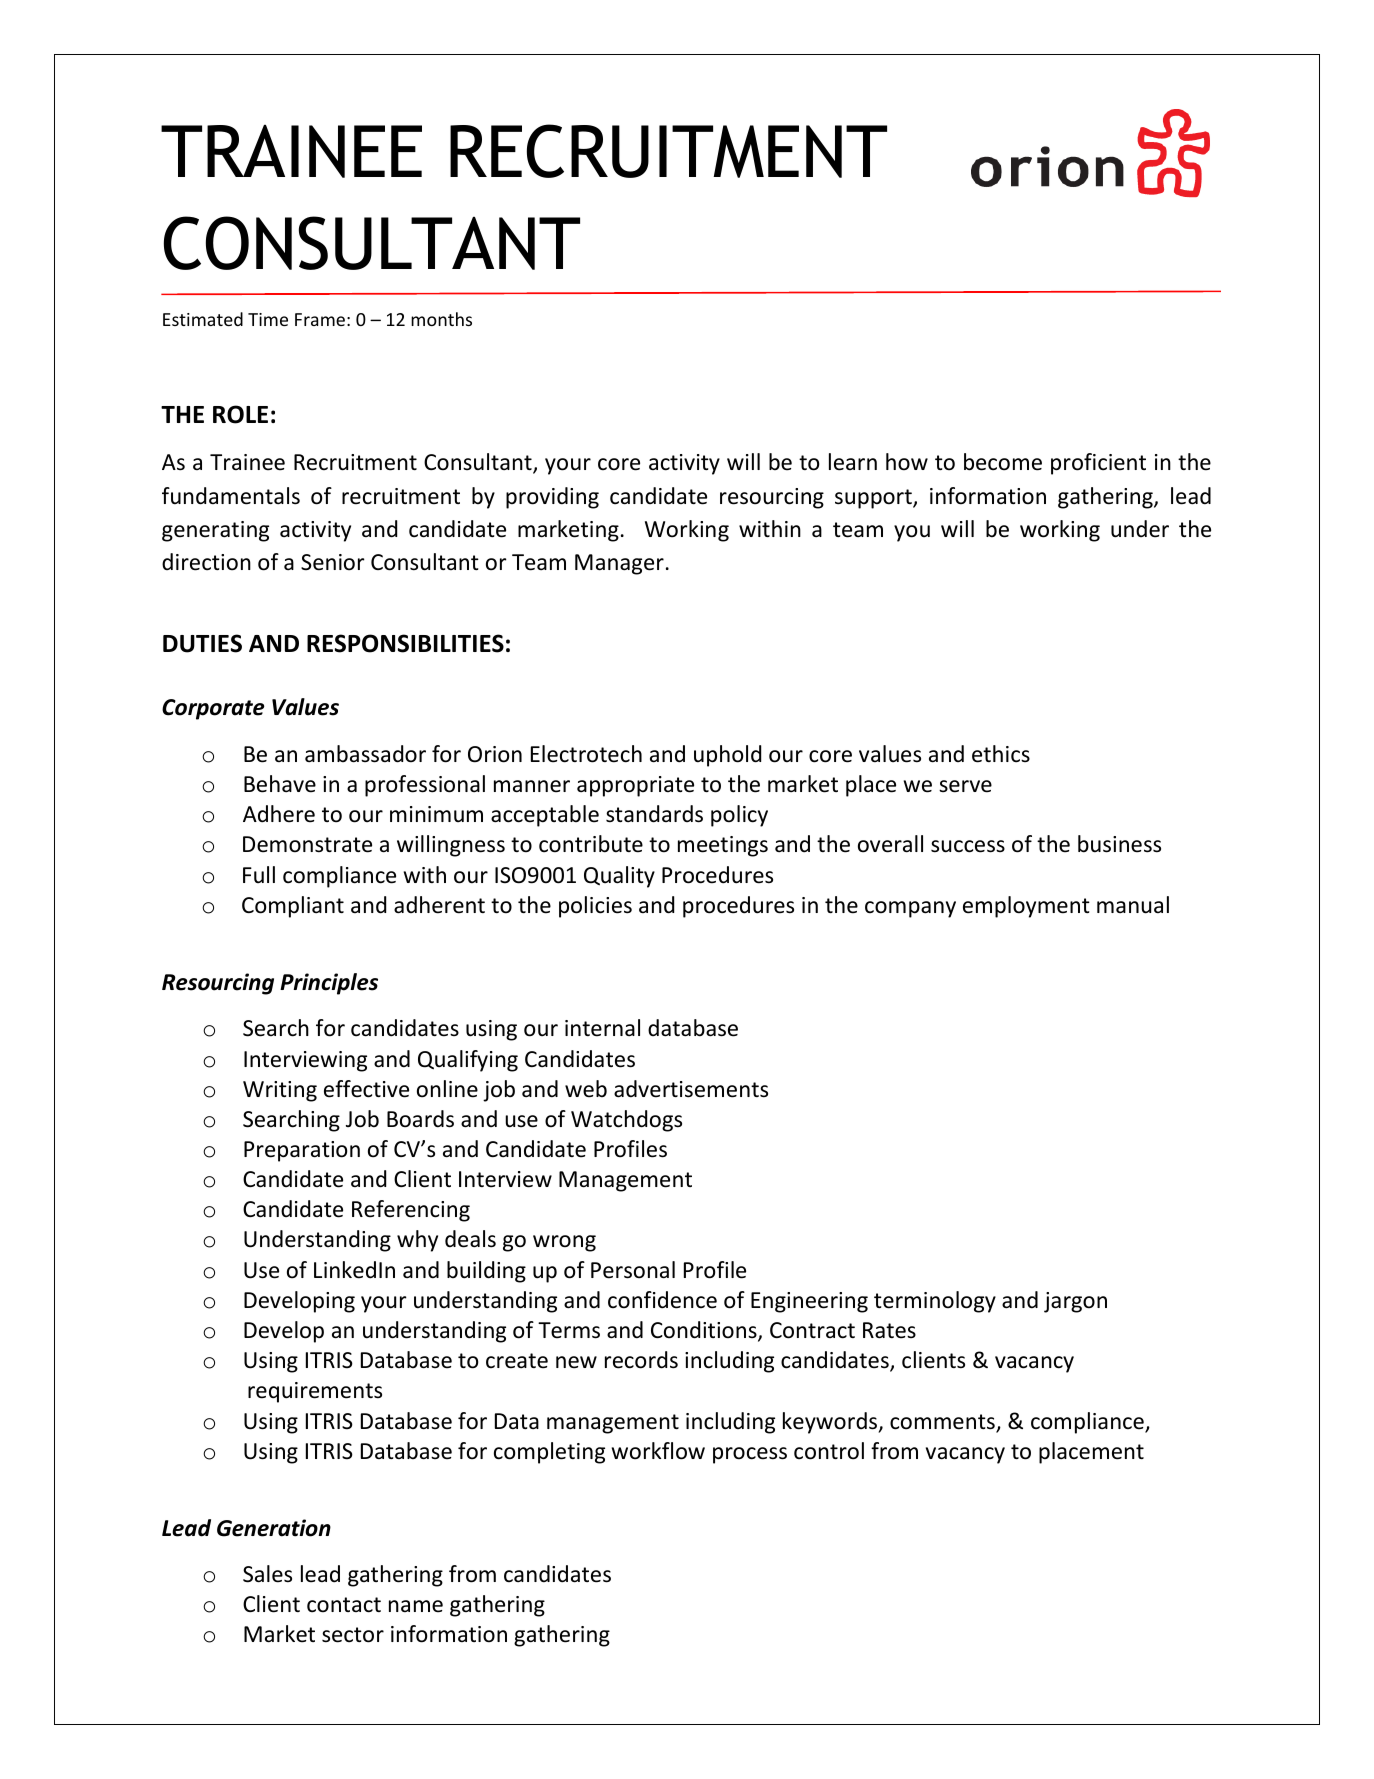 Image resolution: width=1374 pixels, height=1779 pixels. Describe the element at coordinates (1075, 1302) in the document. I see `jargon` at that location.
